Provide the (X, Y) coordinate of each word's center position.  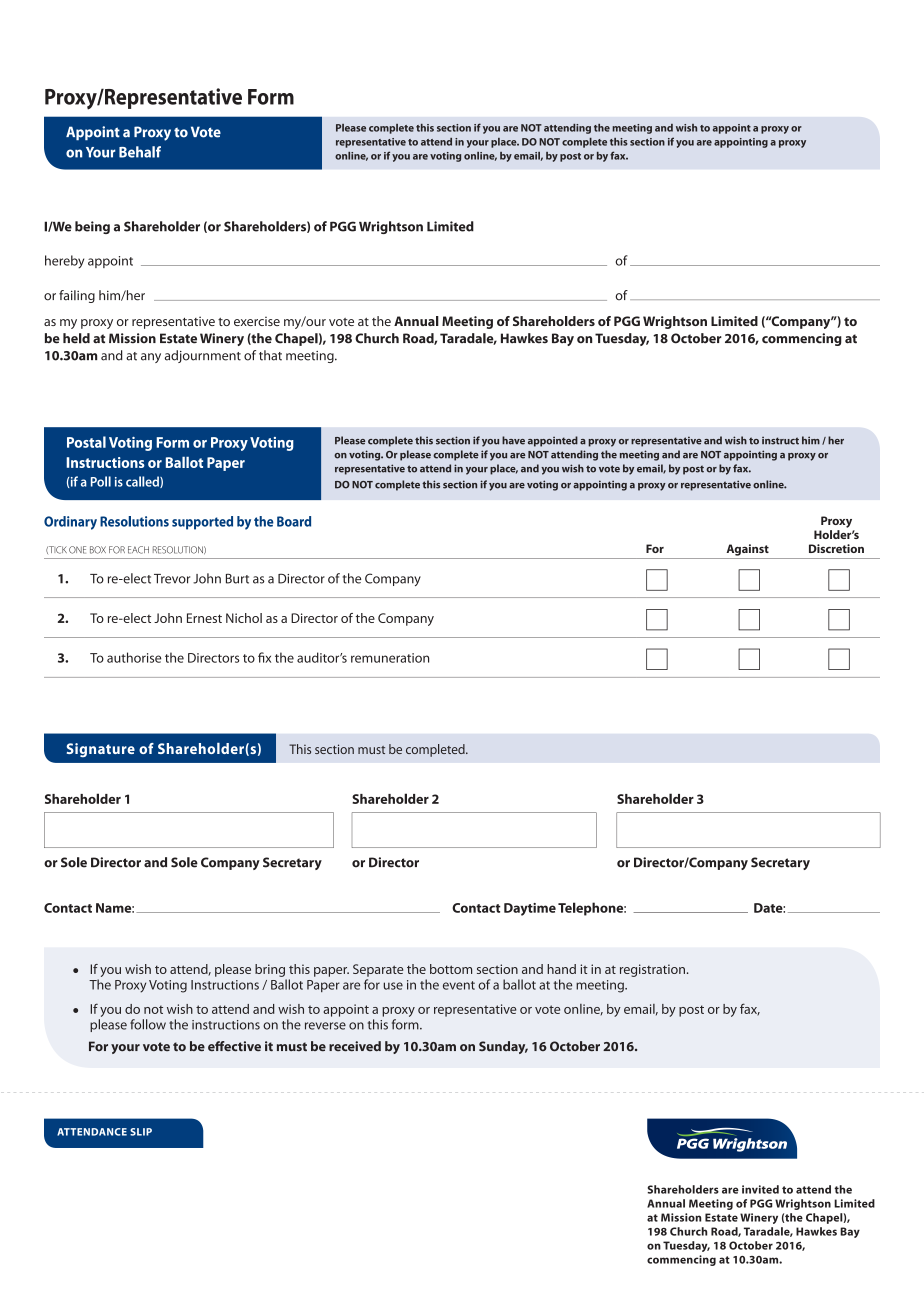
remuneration (390, 658)
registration (652, 970)
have (513, 440)
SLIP (141, 1132)
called (143, 482)
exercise (257, 321)
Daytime (530, 909)
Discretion (836, 548)
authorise (134, 657)
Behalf (140, 152)
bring (270, 970)
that (270, 355)
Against (747, 550)
